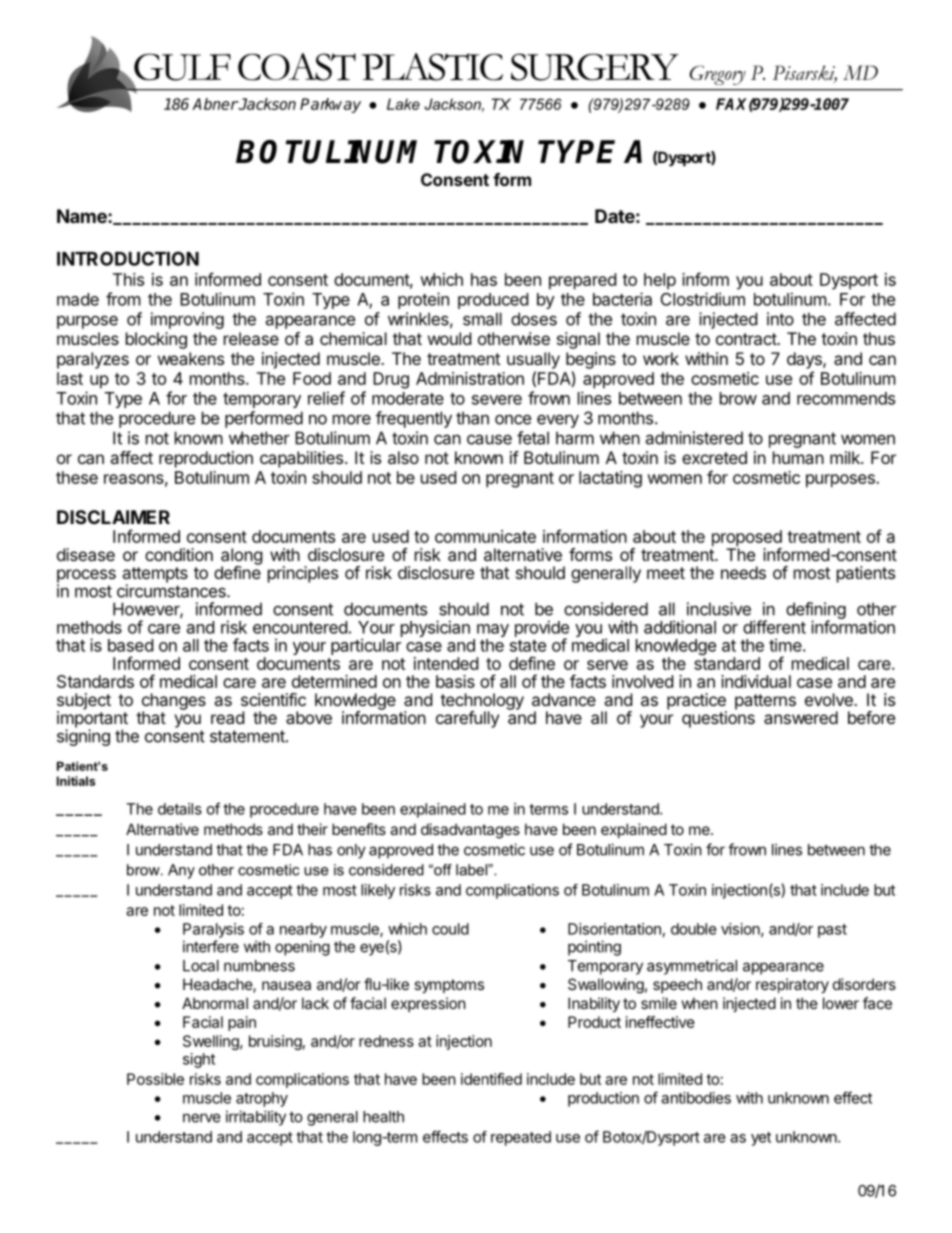 This screenshot has height=1233, width=952. Describe the element at coordinates (172, 590) in the screenshot. I see `circumstances` at that location.
